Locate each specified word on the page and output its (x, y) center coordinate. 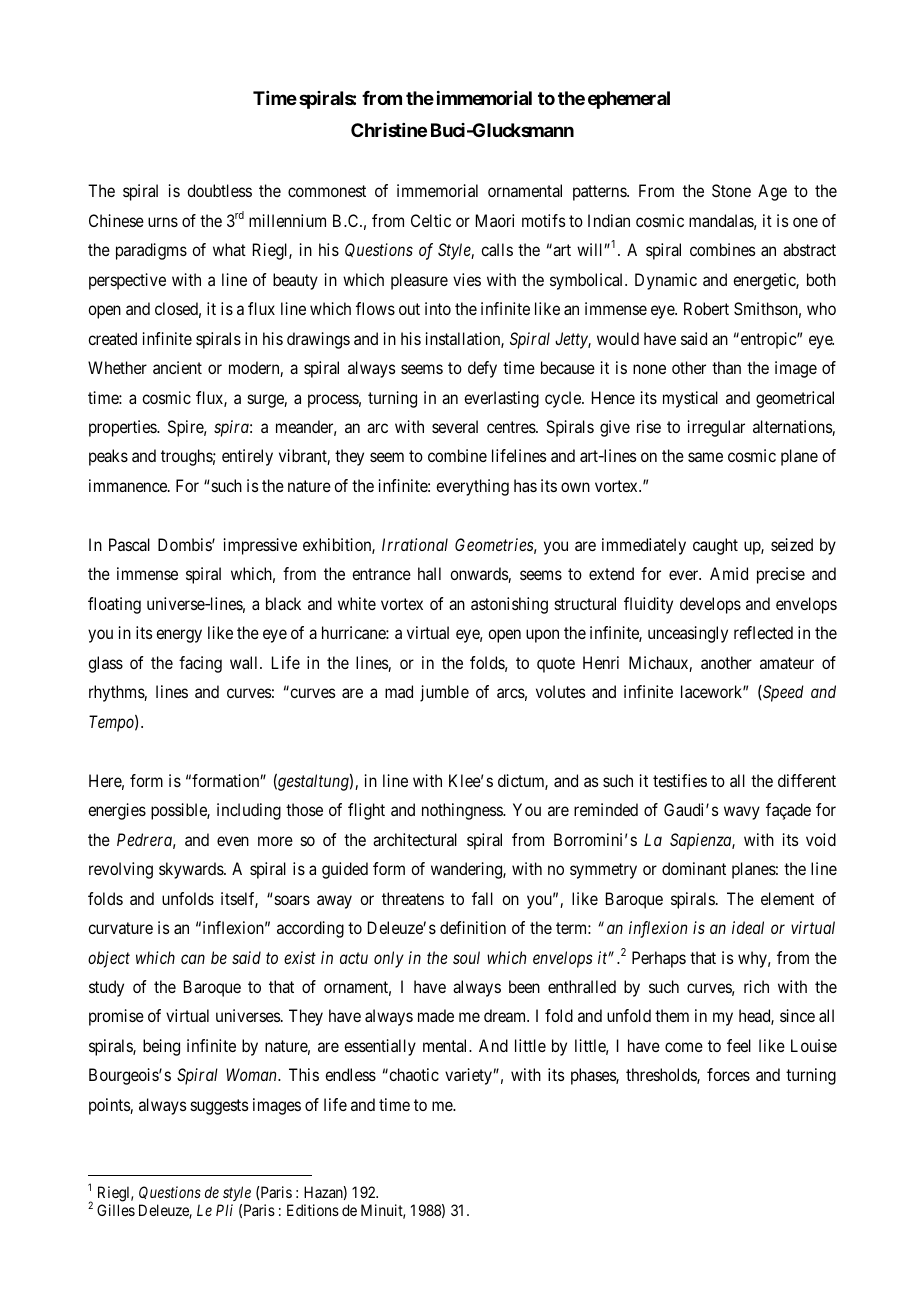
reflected (763, 632)
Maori (495, 220)
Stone (731, 190)
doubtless (219, 190)
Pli (224, 1210)
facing (200, 664)
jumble (444, 693)
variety (469, 1076)
